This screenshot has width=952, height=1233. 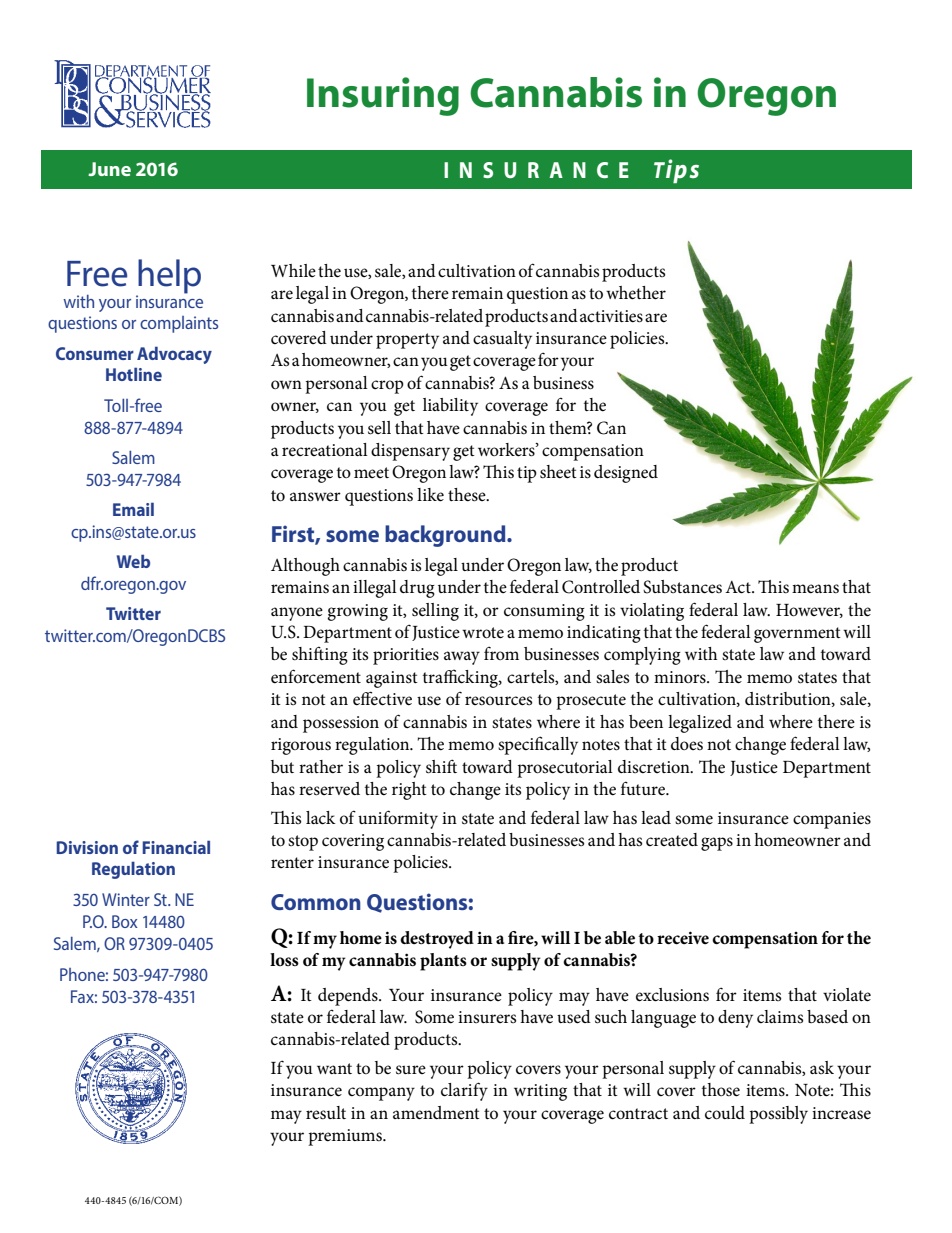 I want to click on result, so click(x=326, y=1113).
